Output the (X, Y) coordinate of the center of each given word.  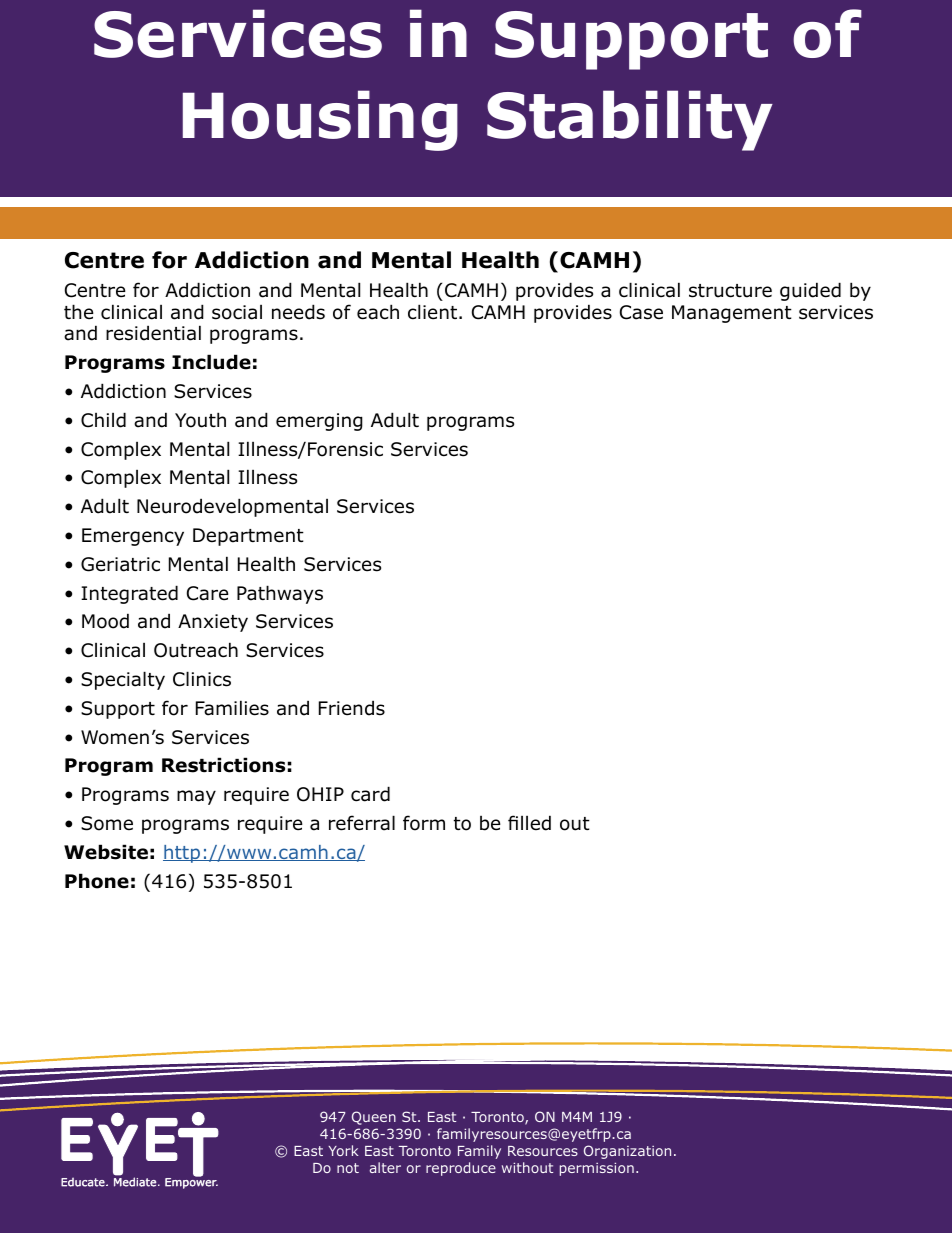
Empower (191, 1182)
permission (597, 1169)
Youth (200, 420)
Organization (627, 1152)
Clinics (202, 679)
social (237, 312)
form (424, 823)
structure (730, 291)
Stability (630, 120)
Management (732, 314)
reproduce (461, 1169)
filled (529, 823)
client (434, 312)
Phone (97, 881)
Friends (352, 708)
